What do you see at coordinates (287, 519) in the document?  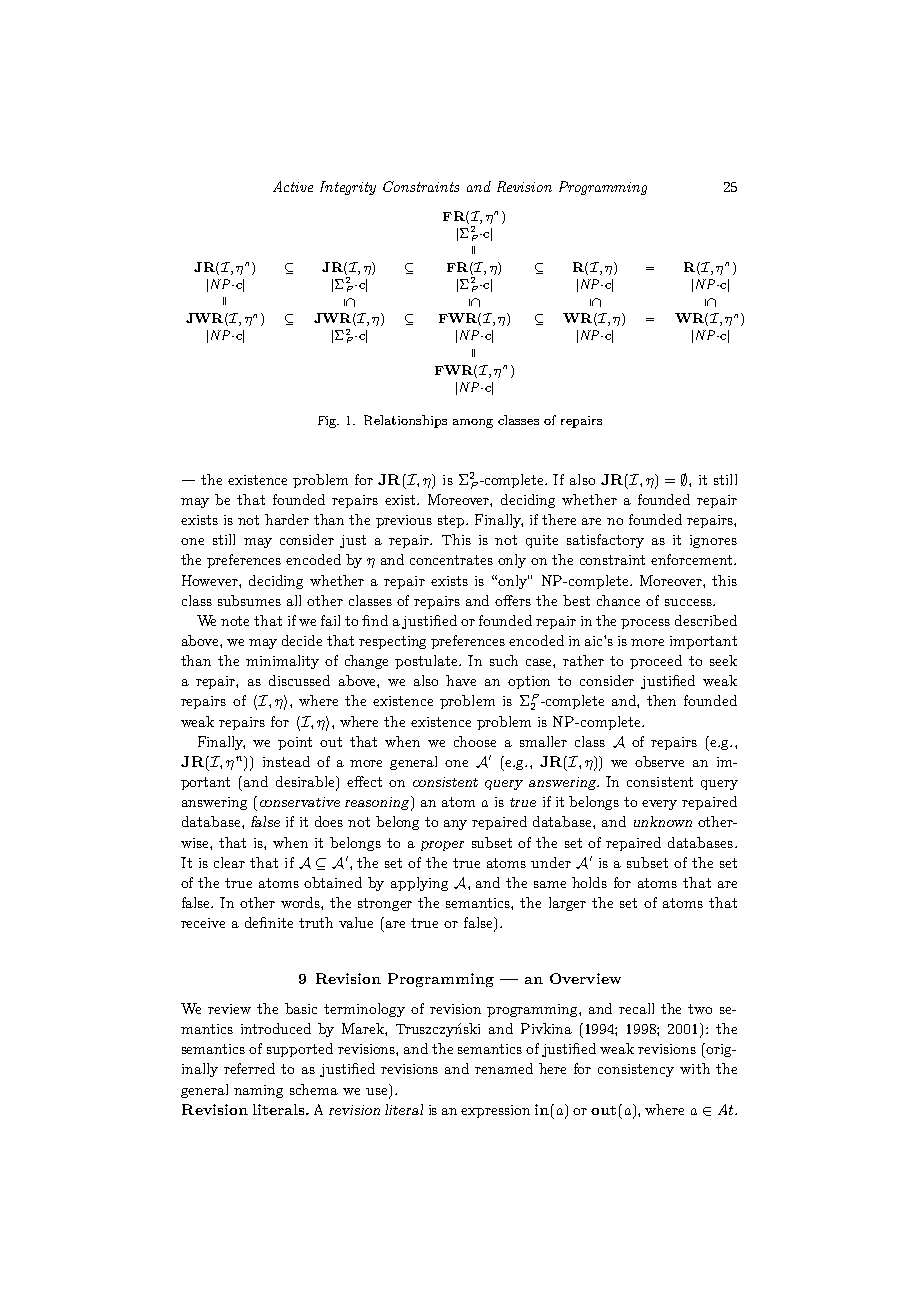 I see `harder` at bounding box center [287, 519].
